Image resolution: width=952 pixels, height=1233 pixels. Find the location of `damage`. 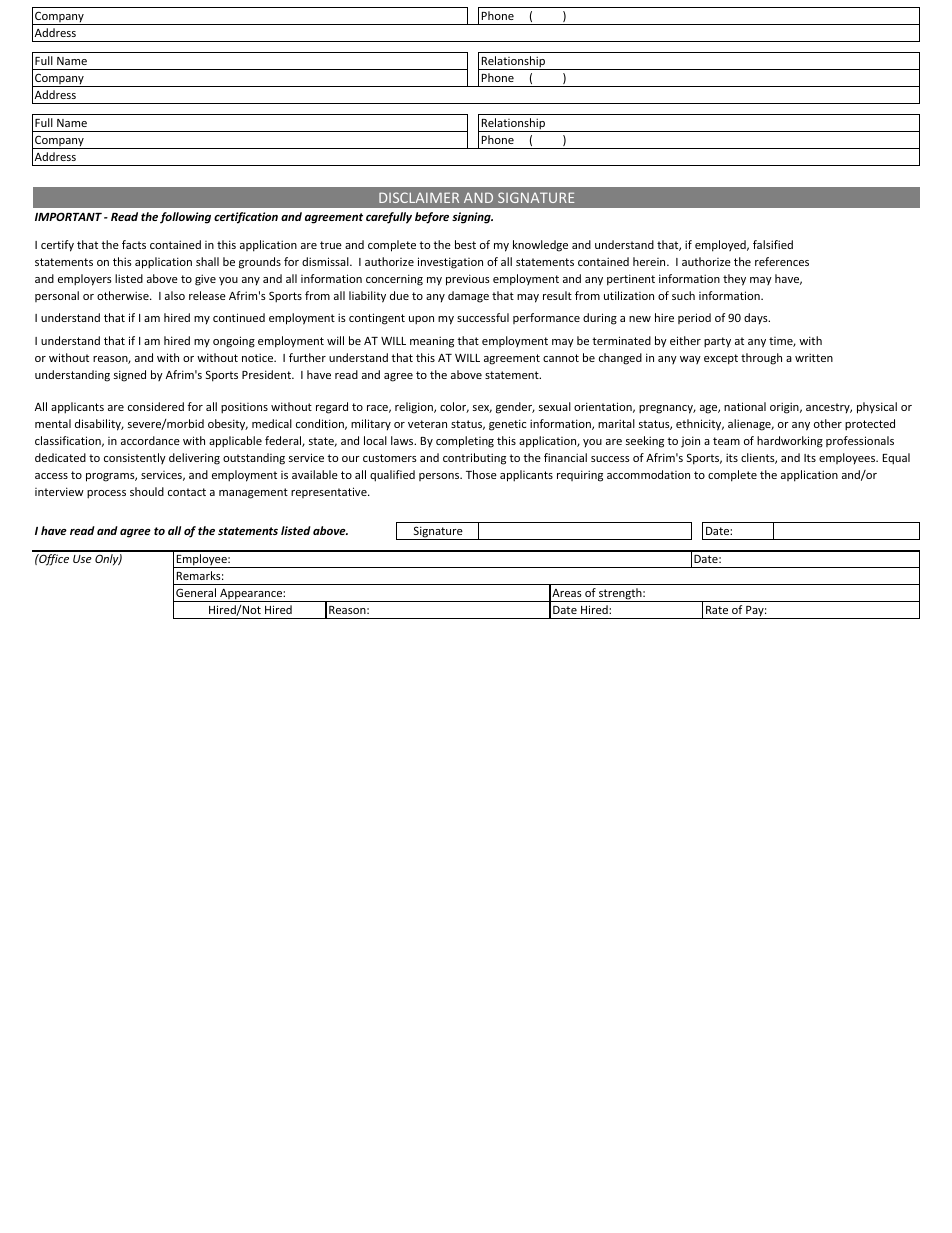

damage is located at coordinates (468, 297).
